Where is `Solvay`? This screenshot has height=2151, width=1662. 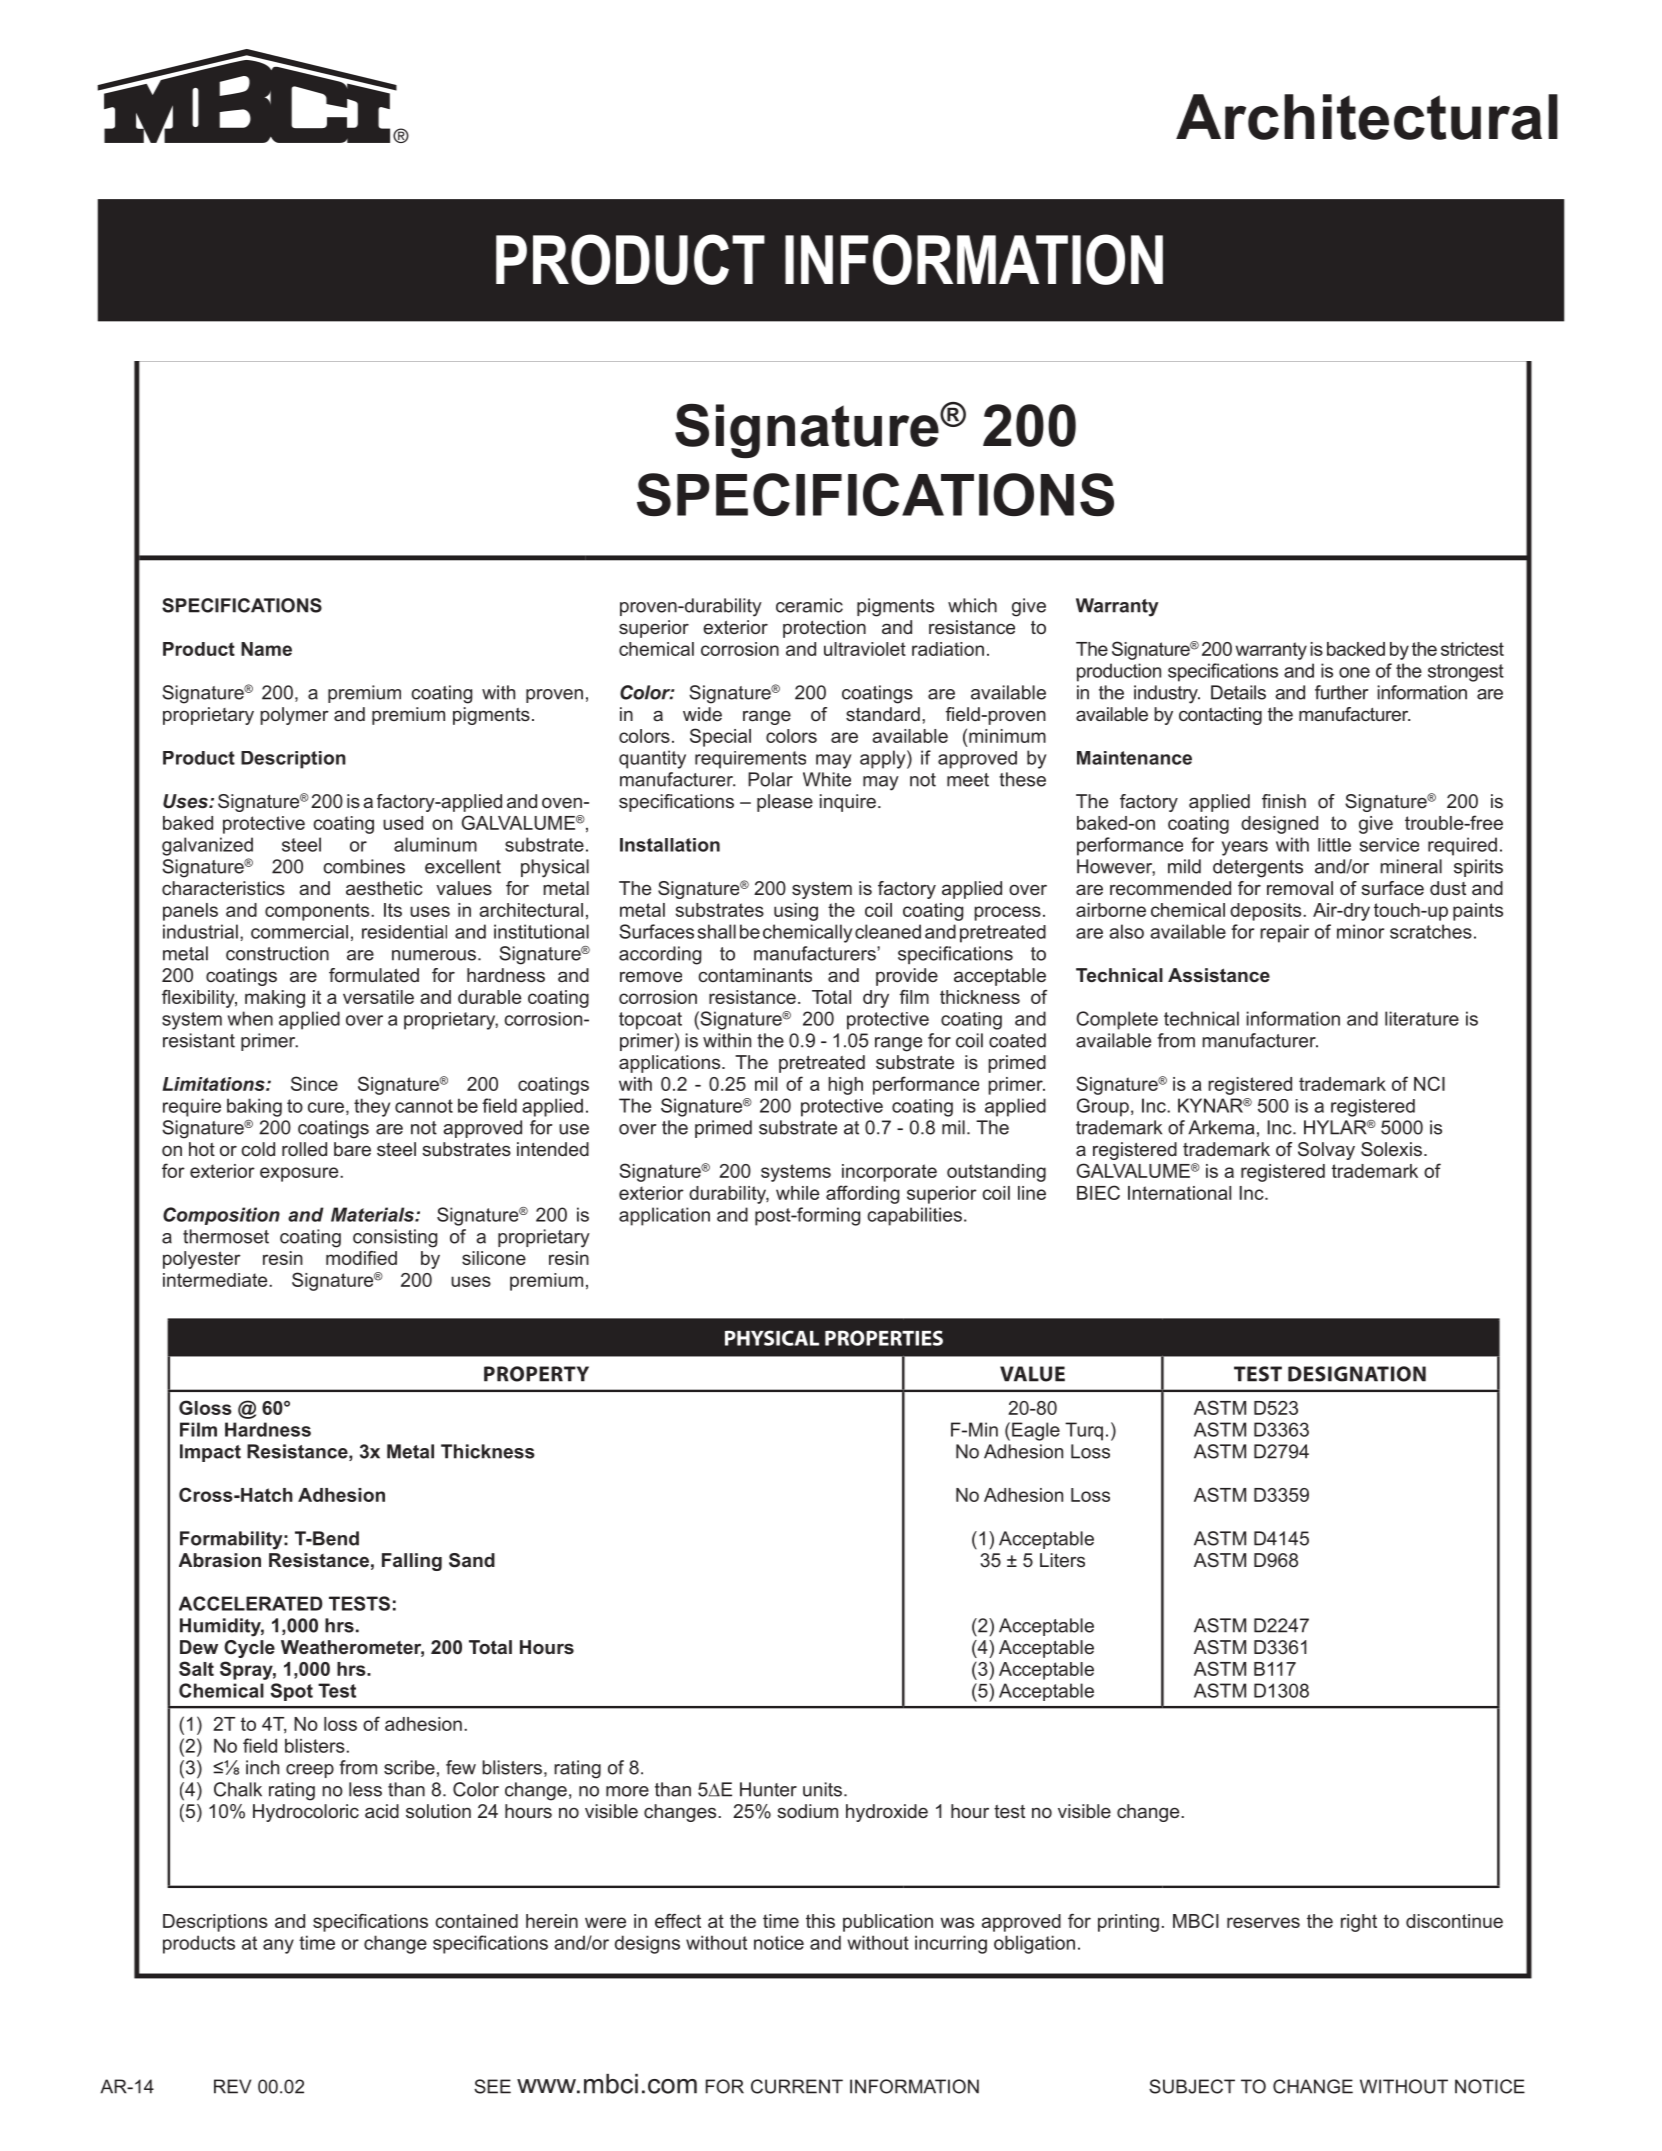
Solvay is located at coordinates (1326, 1151).
